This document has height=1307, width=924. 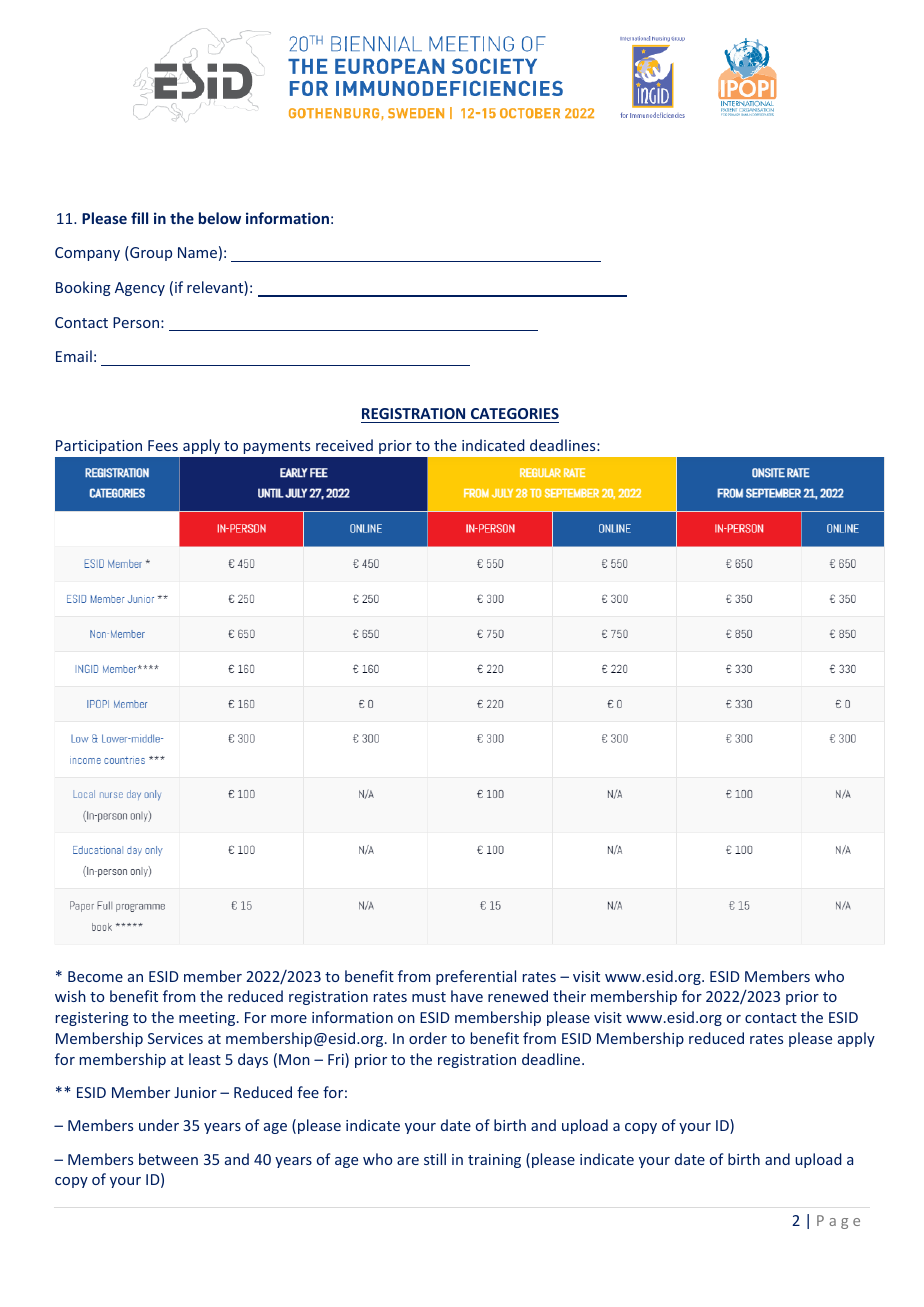 I want to click on received, so click(x=344, y=445).
